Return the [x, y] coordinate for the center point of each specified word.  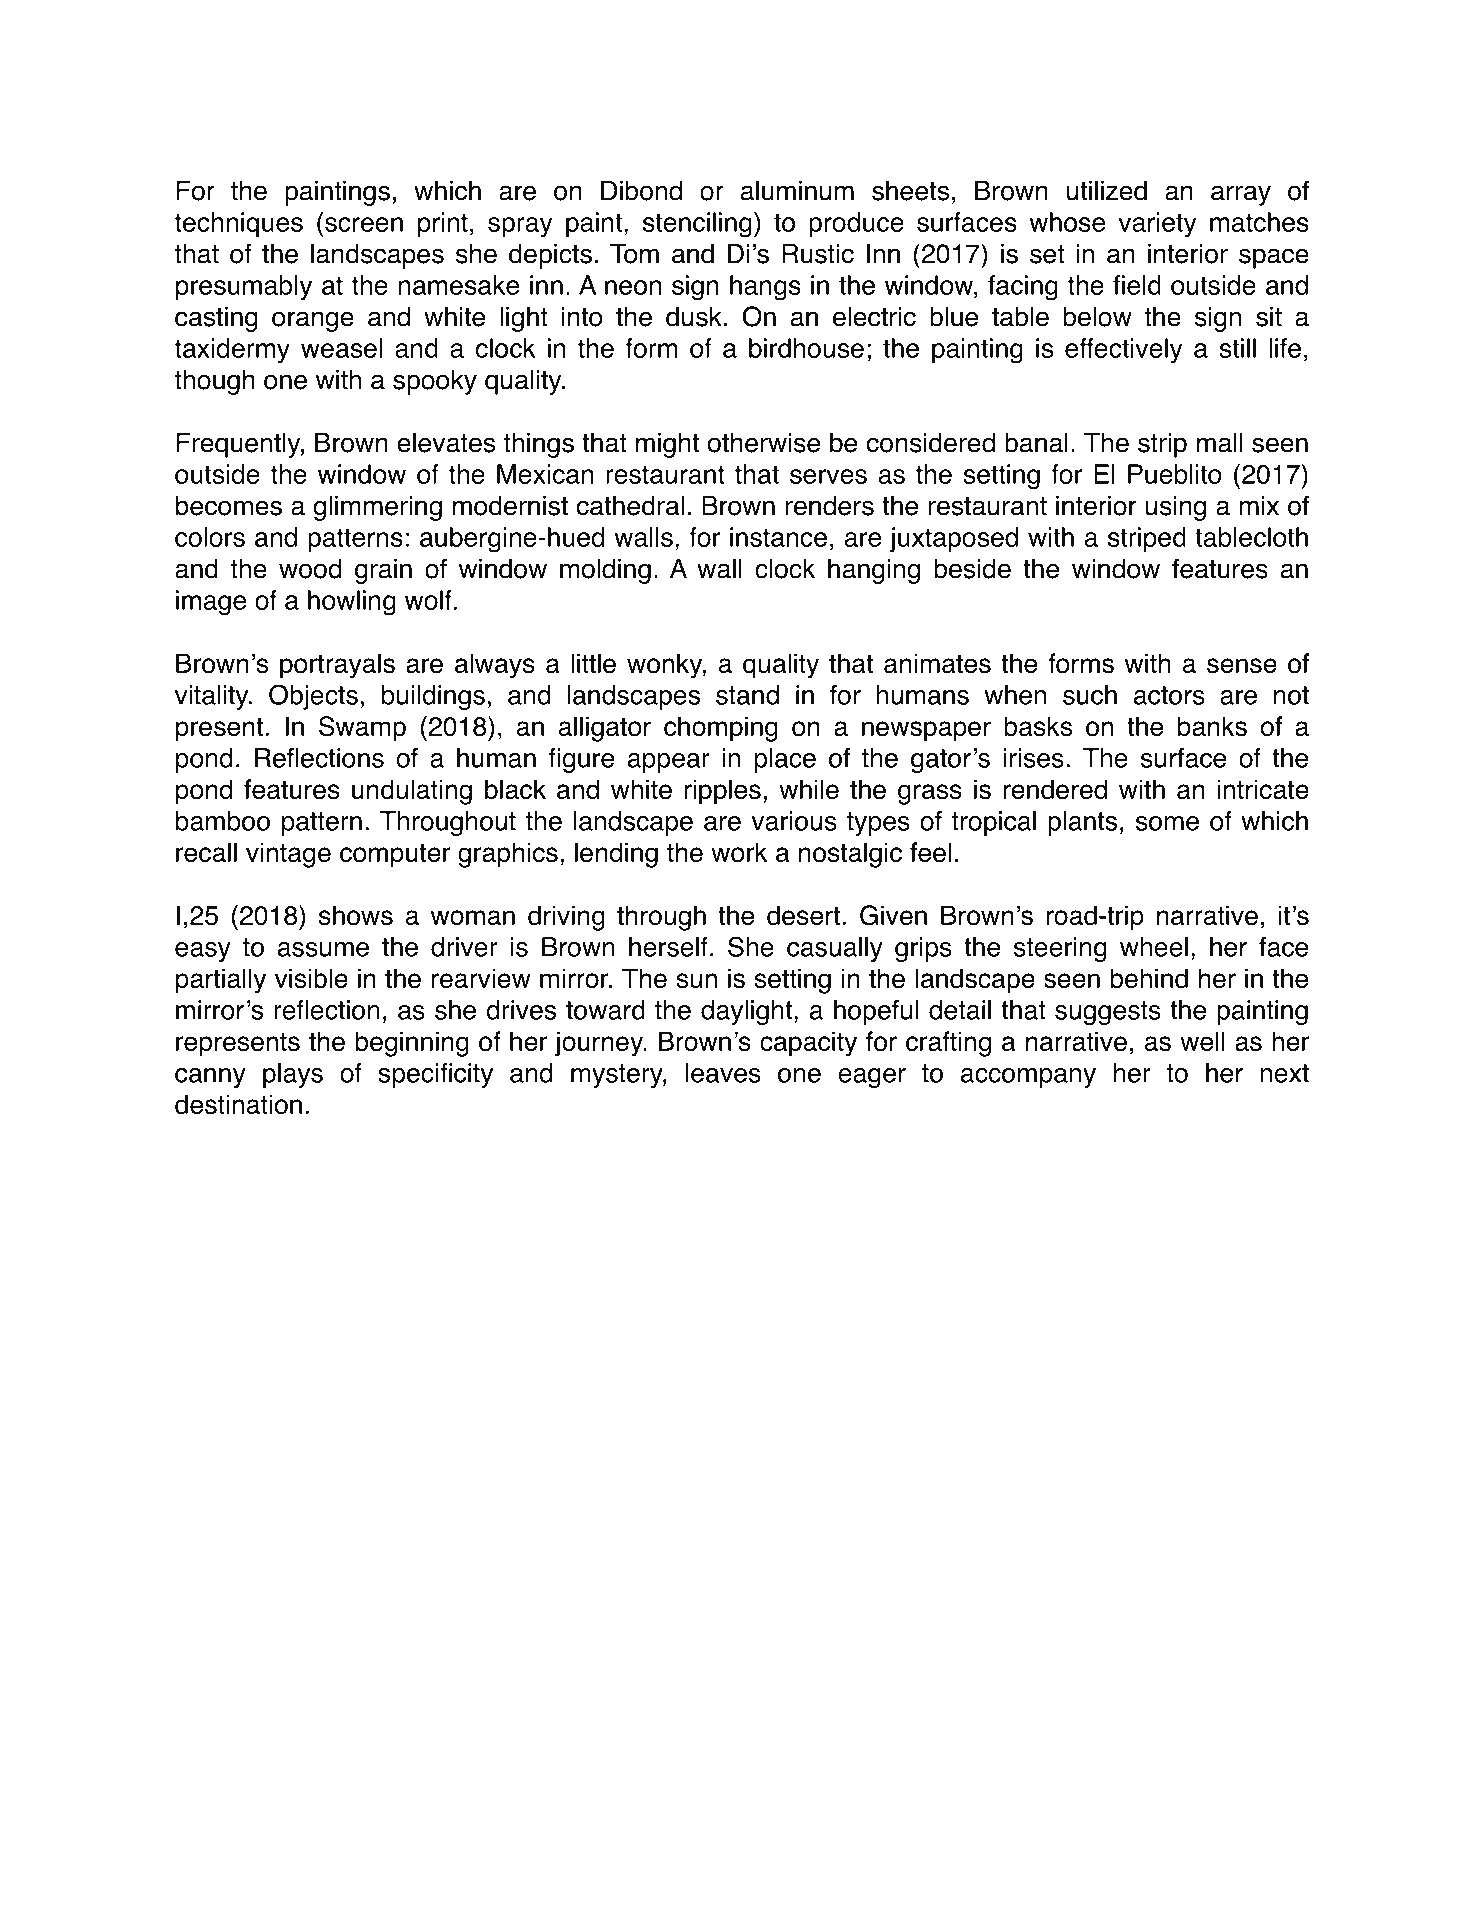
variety [1157, 225]
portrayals [337, 666]
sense [1242, 666]
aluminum [797, 191]
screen [364, 224]
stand [747, 695]
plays [293, 1075]
